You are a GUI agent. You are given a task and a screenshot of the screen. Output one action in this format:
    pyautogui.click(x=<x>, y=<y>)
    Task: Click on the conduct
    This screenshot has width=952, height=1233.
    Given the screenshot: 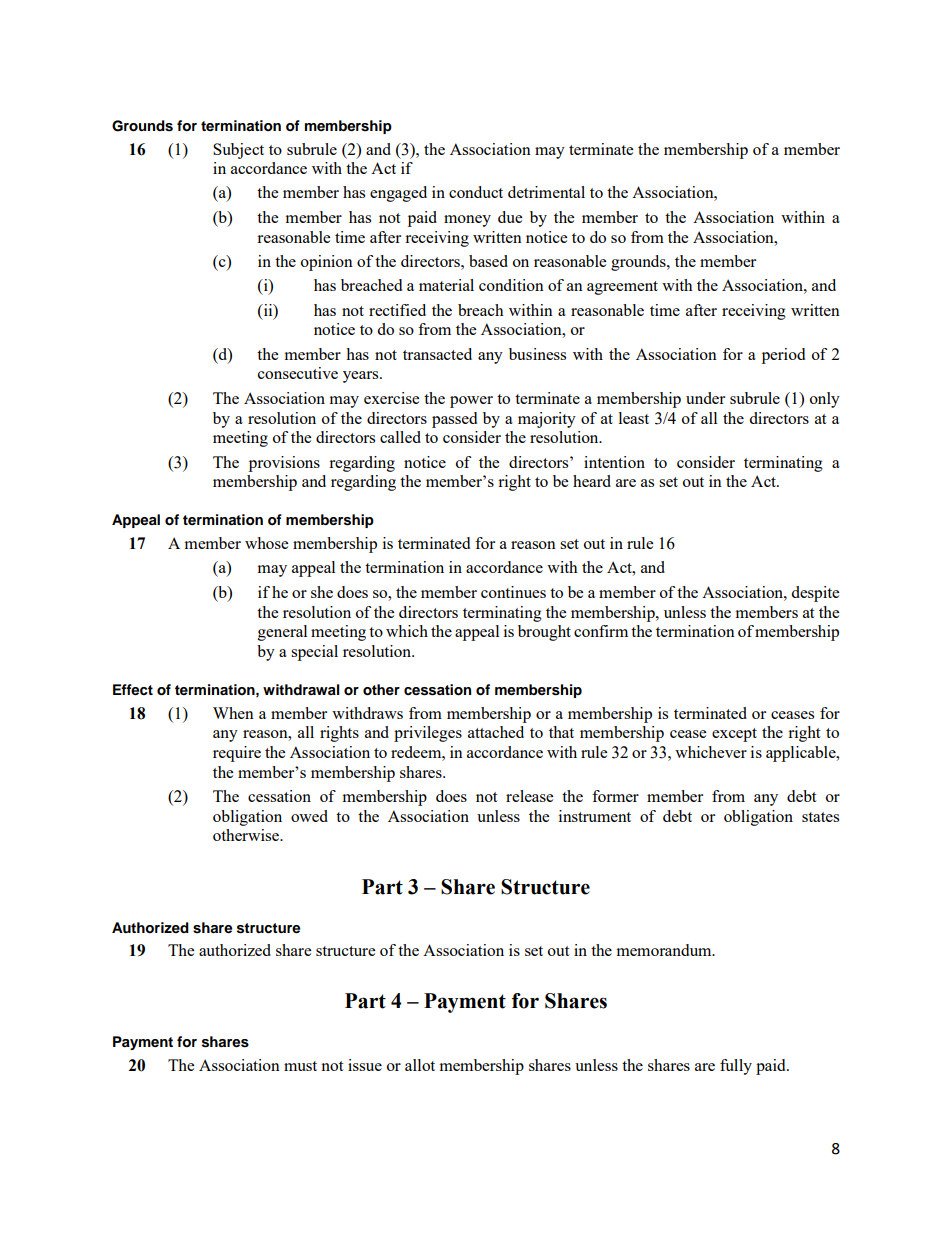 What is the action you would take?
    pyautogui.click(x=476, y=192)
